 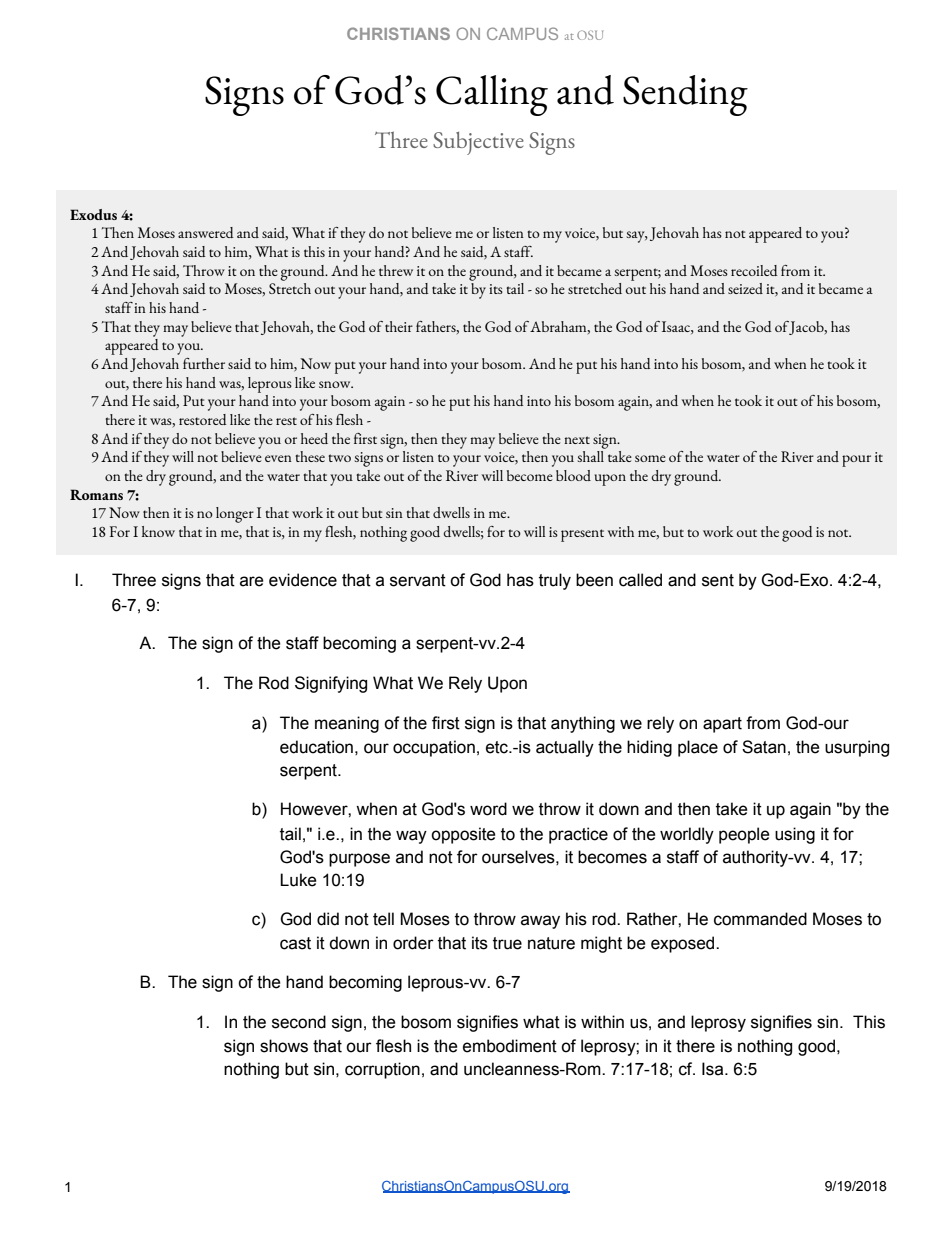 What do you see at coordinates (158, 531) in the screenshot?
I see `know` at bounding box center [158, 531].
